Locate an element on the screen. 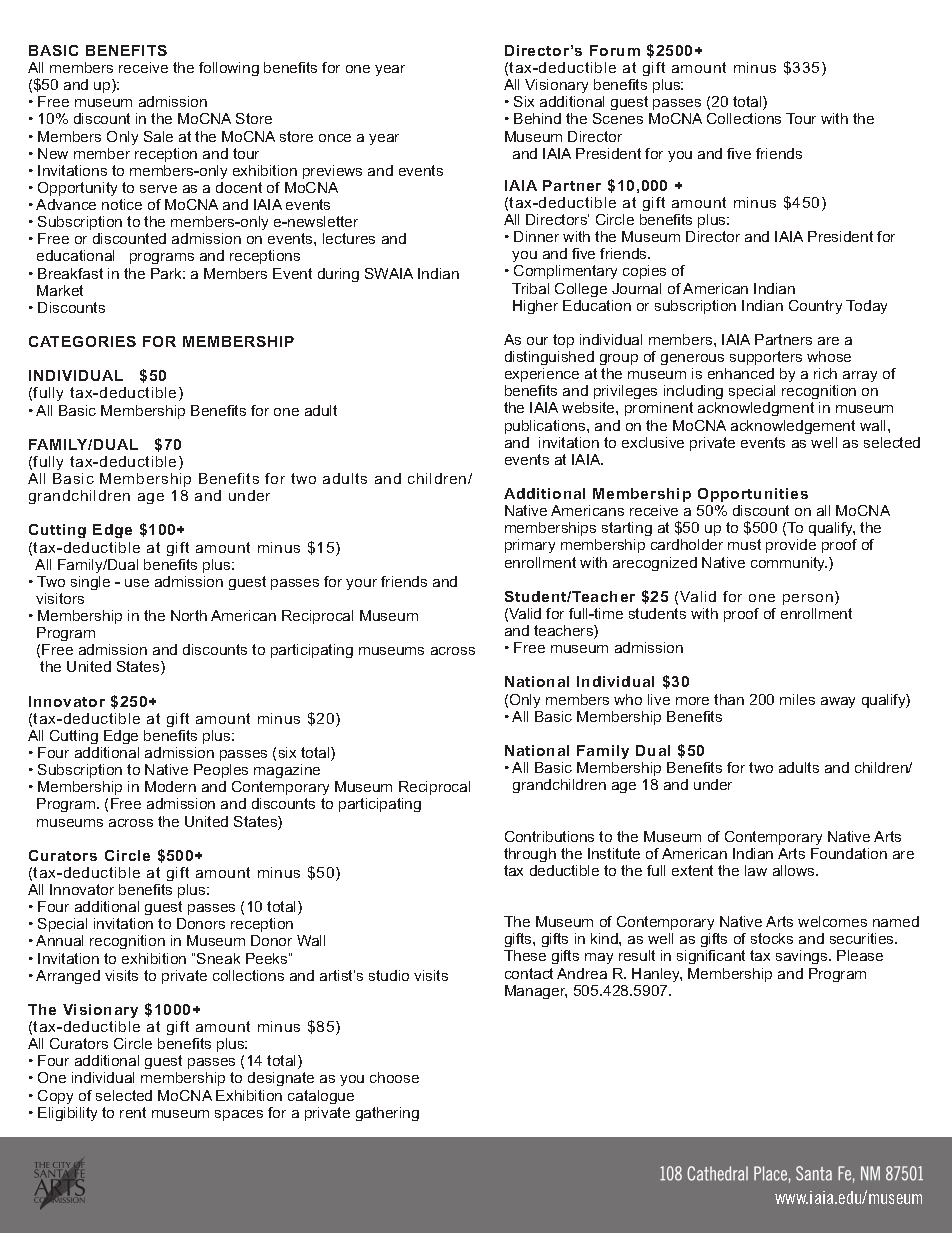 The height and width of the screenshot is (1233, 952). primary is located at coordinates (530, 546).
